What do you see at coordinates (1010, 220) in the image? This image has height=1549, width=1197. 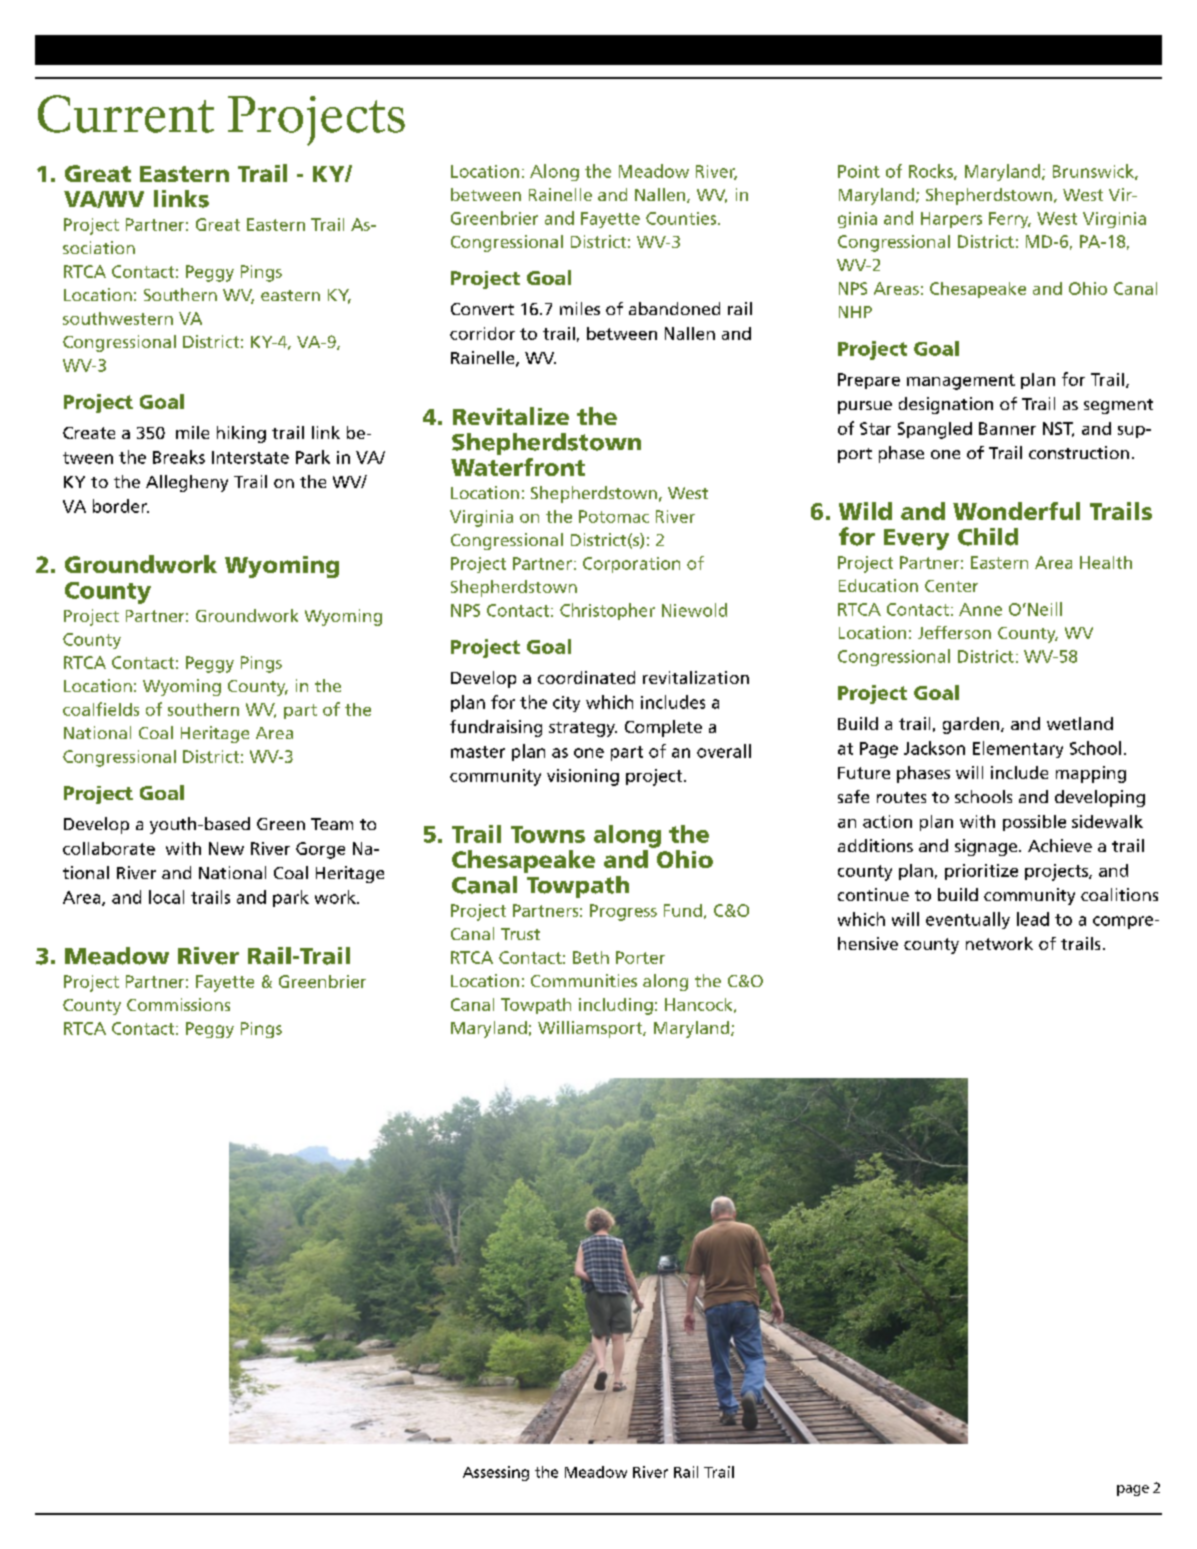 I see `Ferry` at bounding box center [1010, 220].
